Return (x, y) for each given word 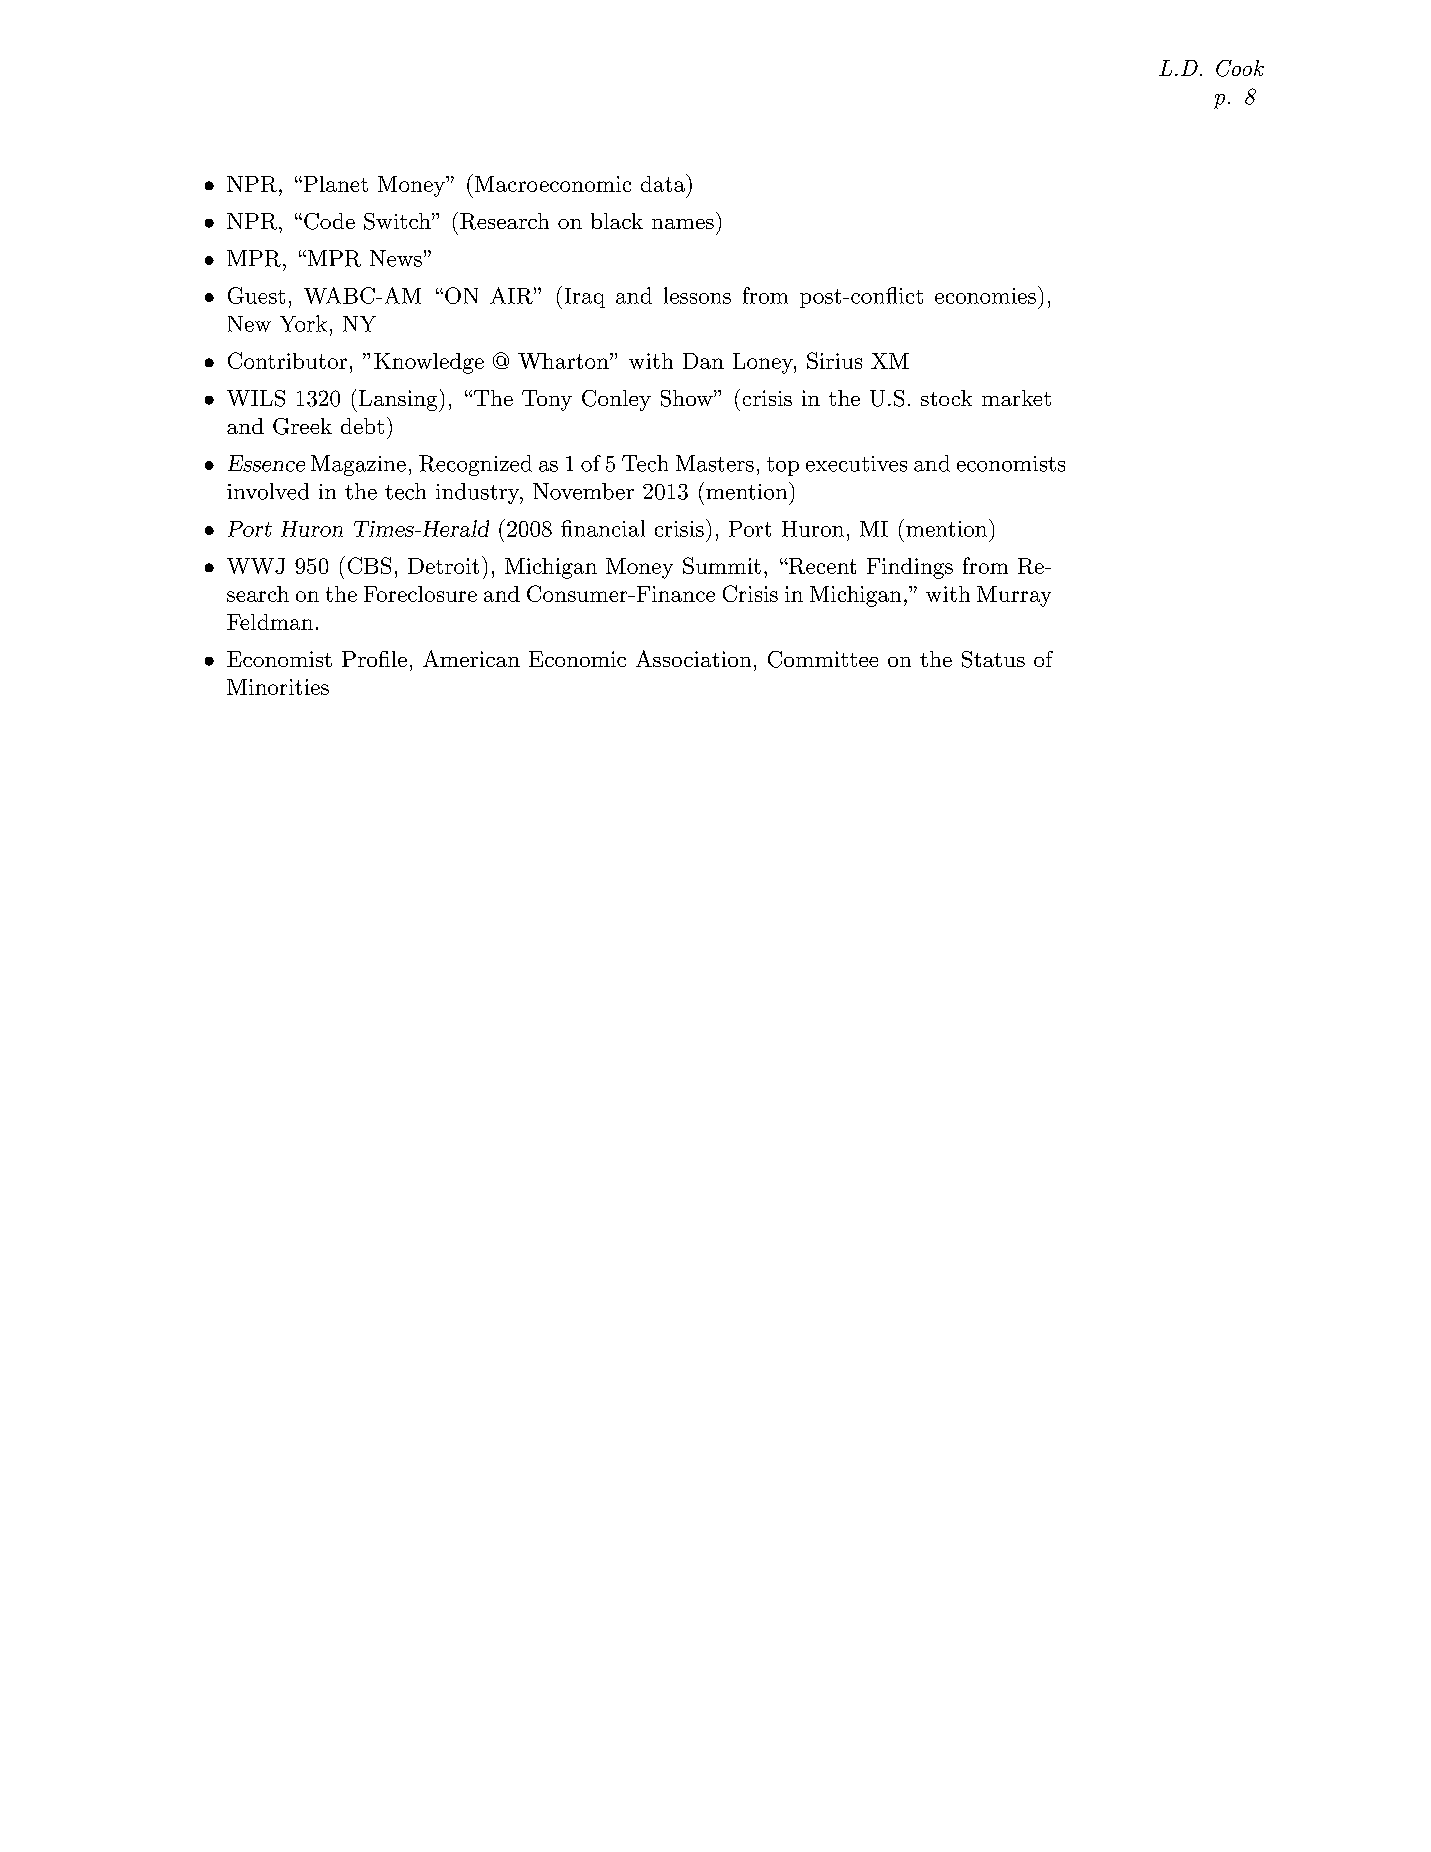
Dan (703, 361)
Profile (374, 659)
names (683, 224)
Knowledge (429, 363)
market (1016, 398)
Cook (1240, 68)
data (664, 183)
